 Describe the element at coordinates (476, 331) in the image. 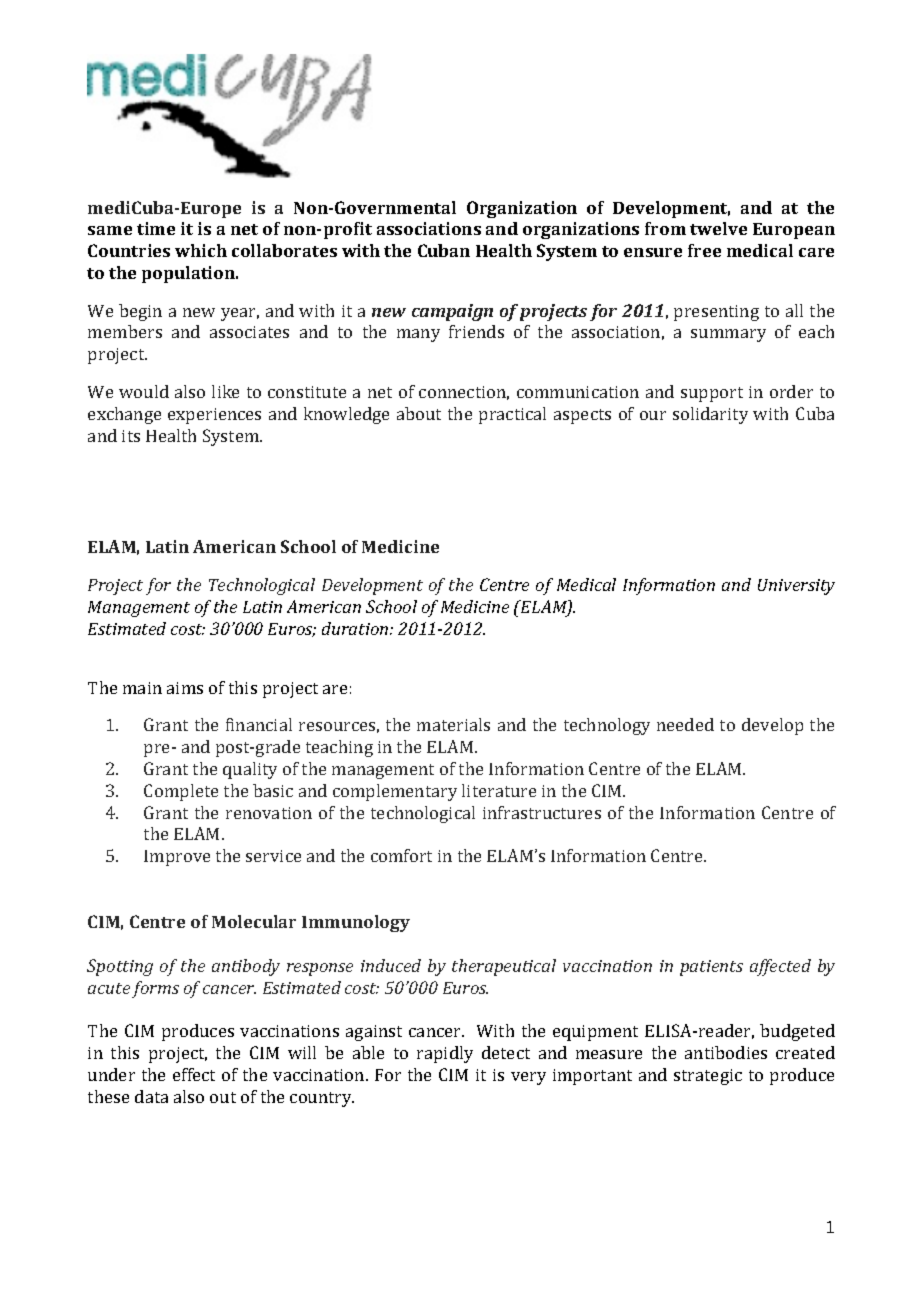

I see `friends` at that location.
